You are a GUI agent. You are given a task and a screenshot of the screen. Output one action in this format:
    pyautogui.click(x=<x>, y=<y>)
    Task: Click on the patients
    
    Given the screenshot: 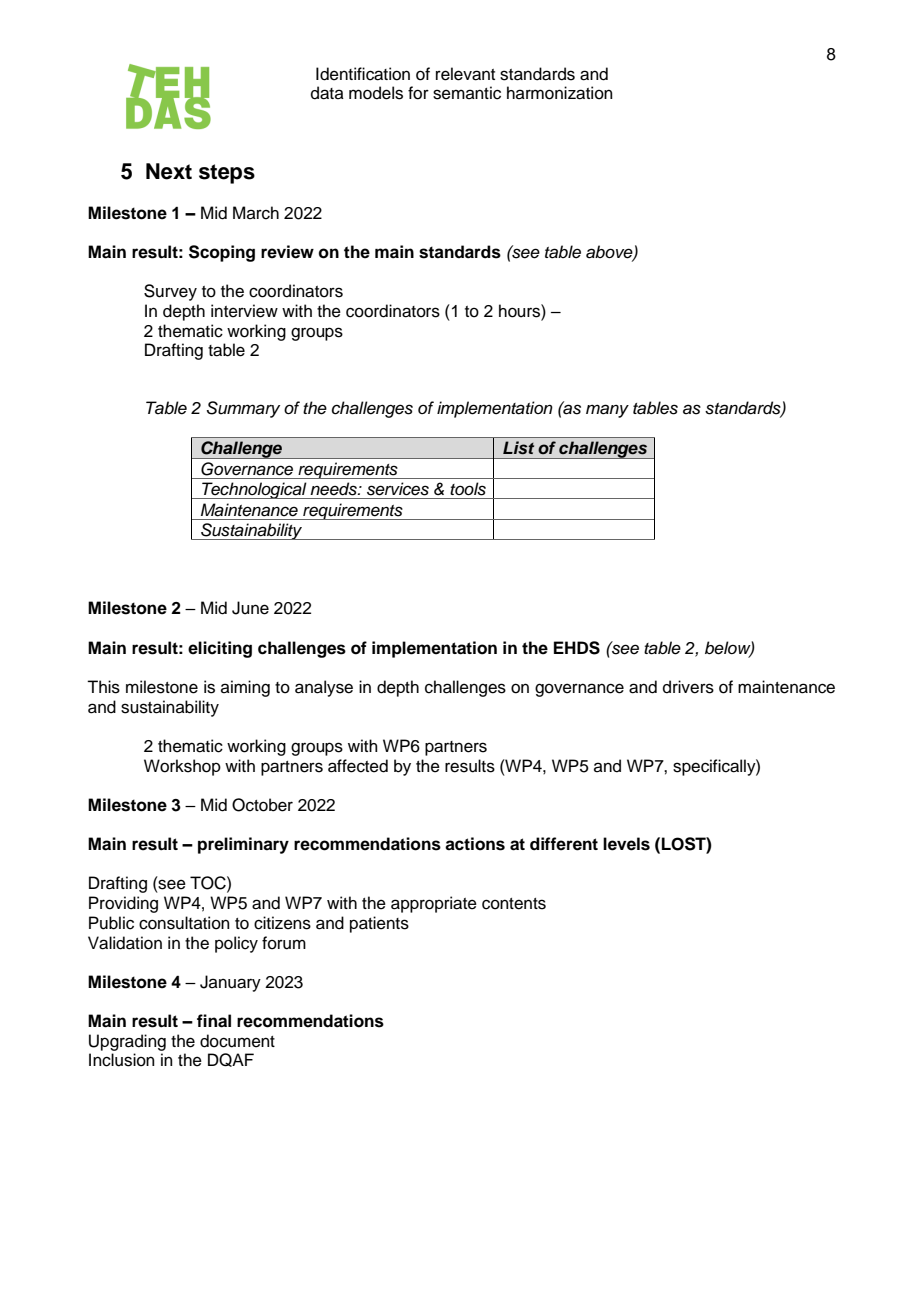 What is the action you would take?
    pyautogui.click(x=379, y=924)
